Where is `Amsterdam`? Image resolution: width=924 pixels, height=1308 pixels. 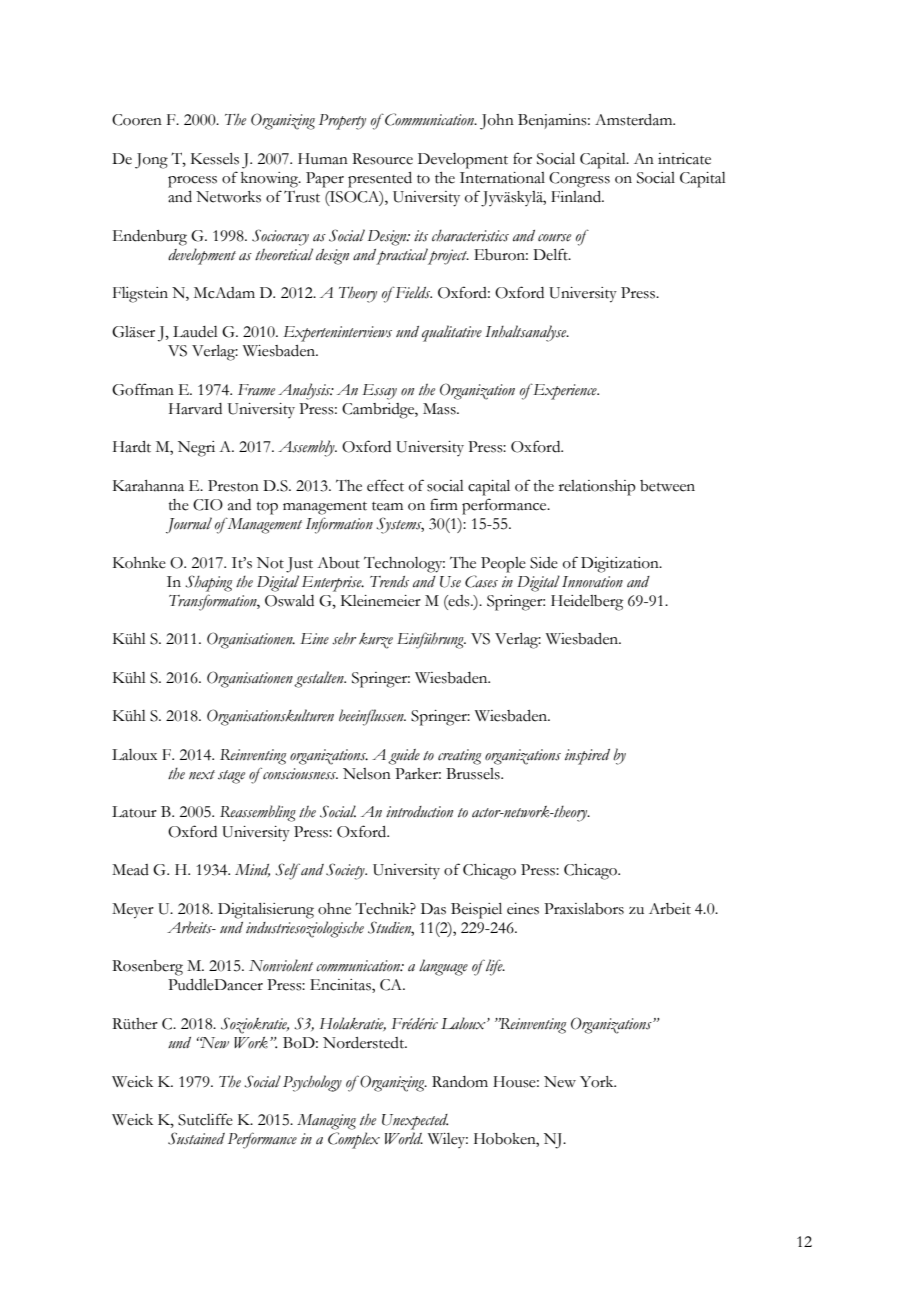
Amsterdam is located at coordinates (635, 120).
